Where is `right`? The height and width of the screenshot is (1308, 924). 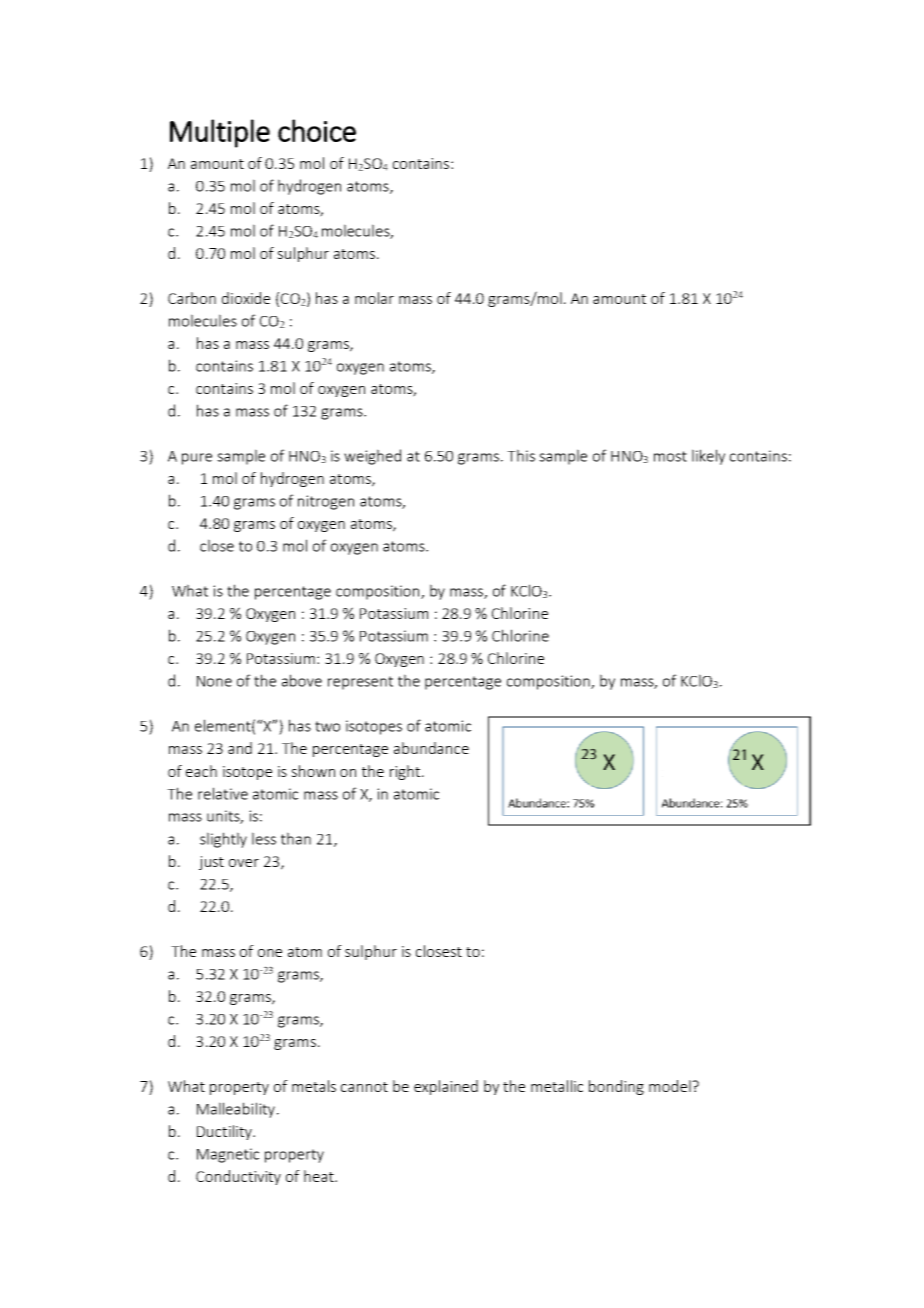
right is located at coordinates (406, 772).
